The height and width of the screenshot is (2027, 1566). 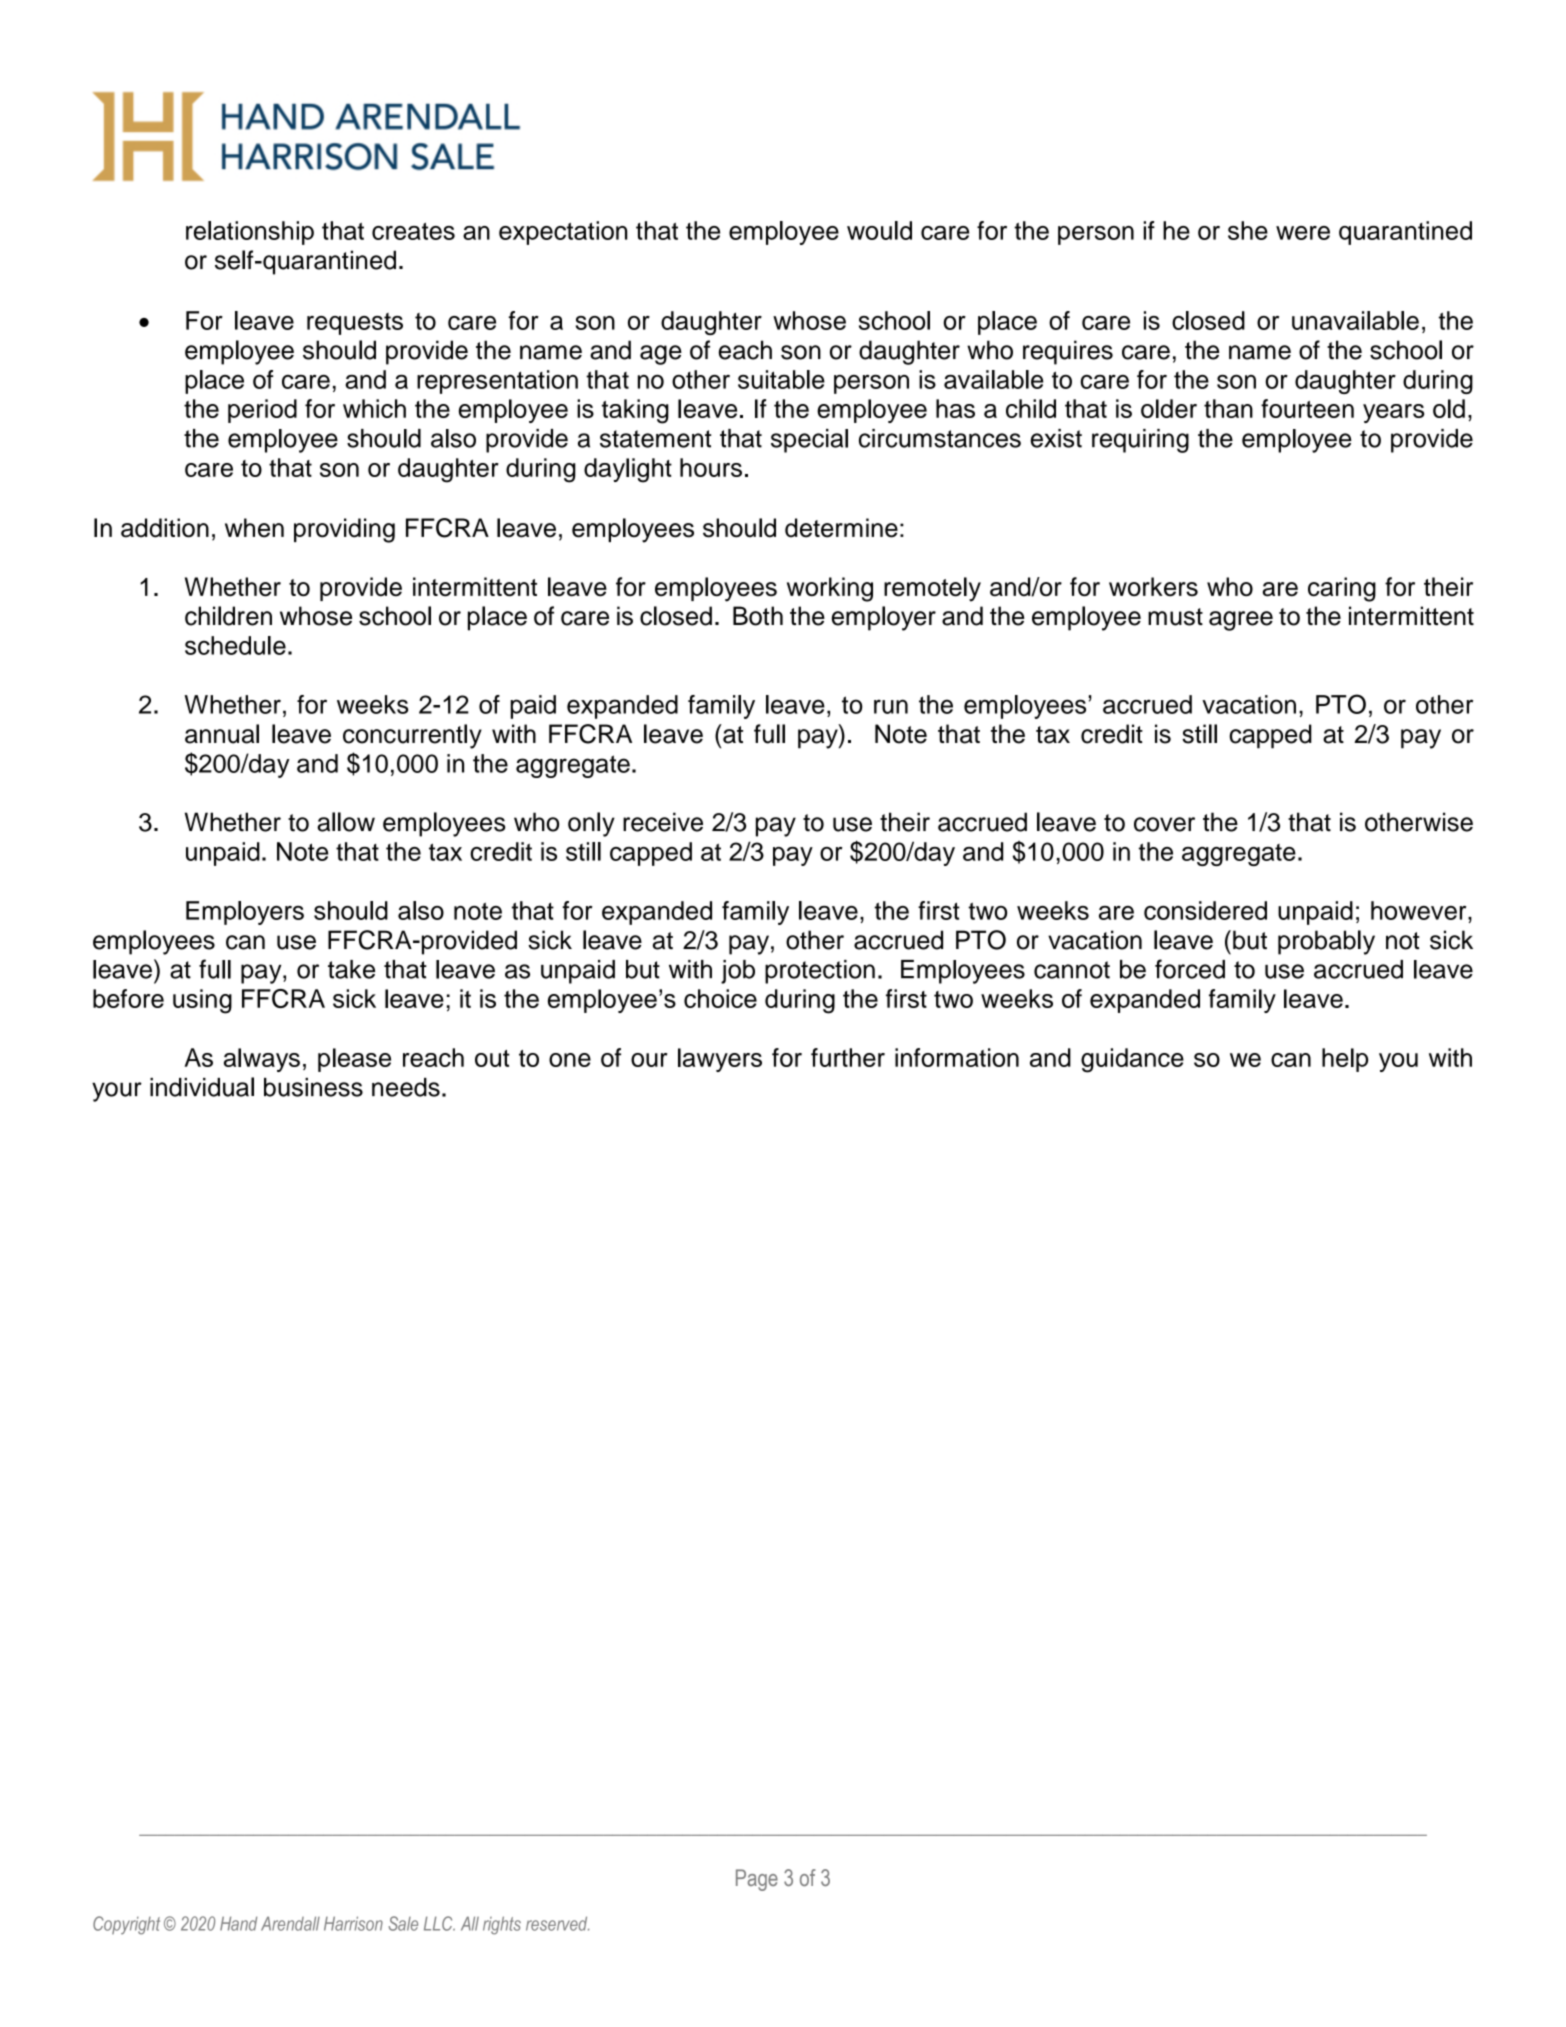 What do you see at coordinates (1132, 1060) in the screenshot?
I see `guidance` at bounding box center [1132, 1060].
